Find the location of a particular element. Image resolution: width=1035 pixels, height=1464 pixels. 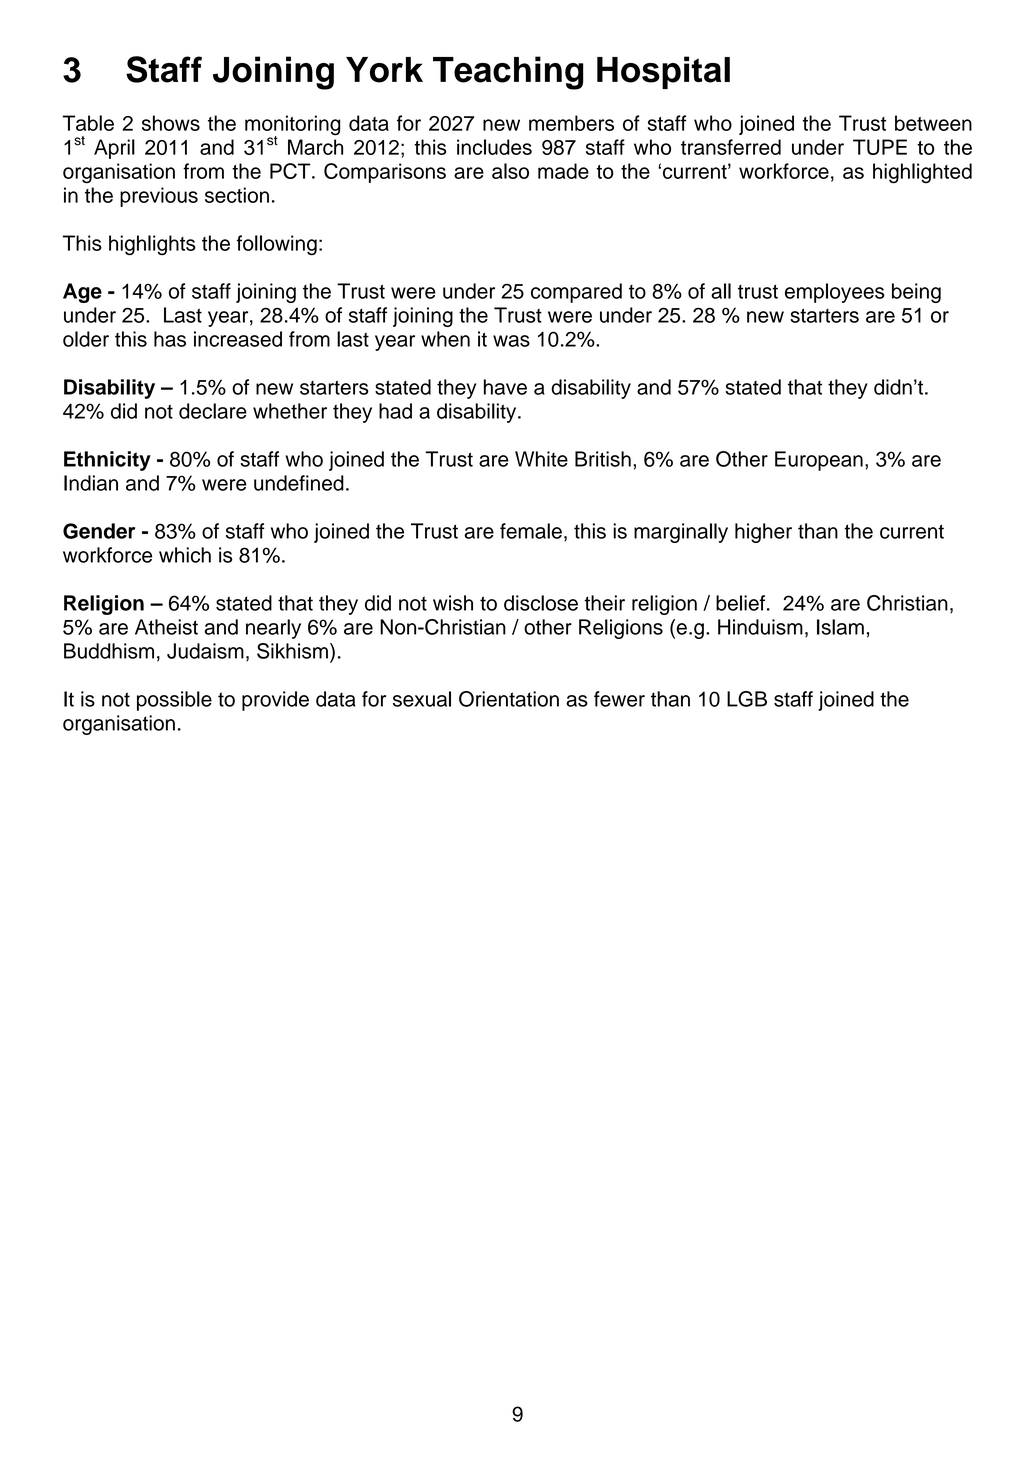

employees is located at coordinates (835, 293).
